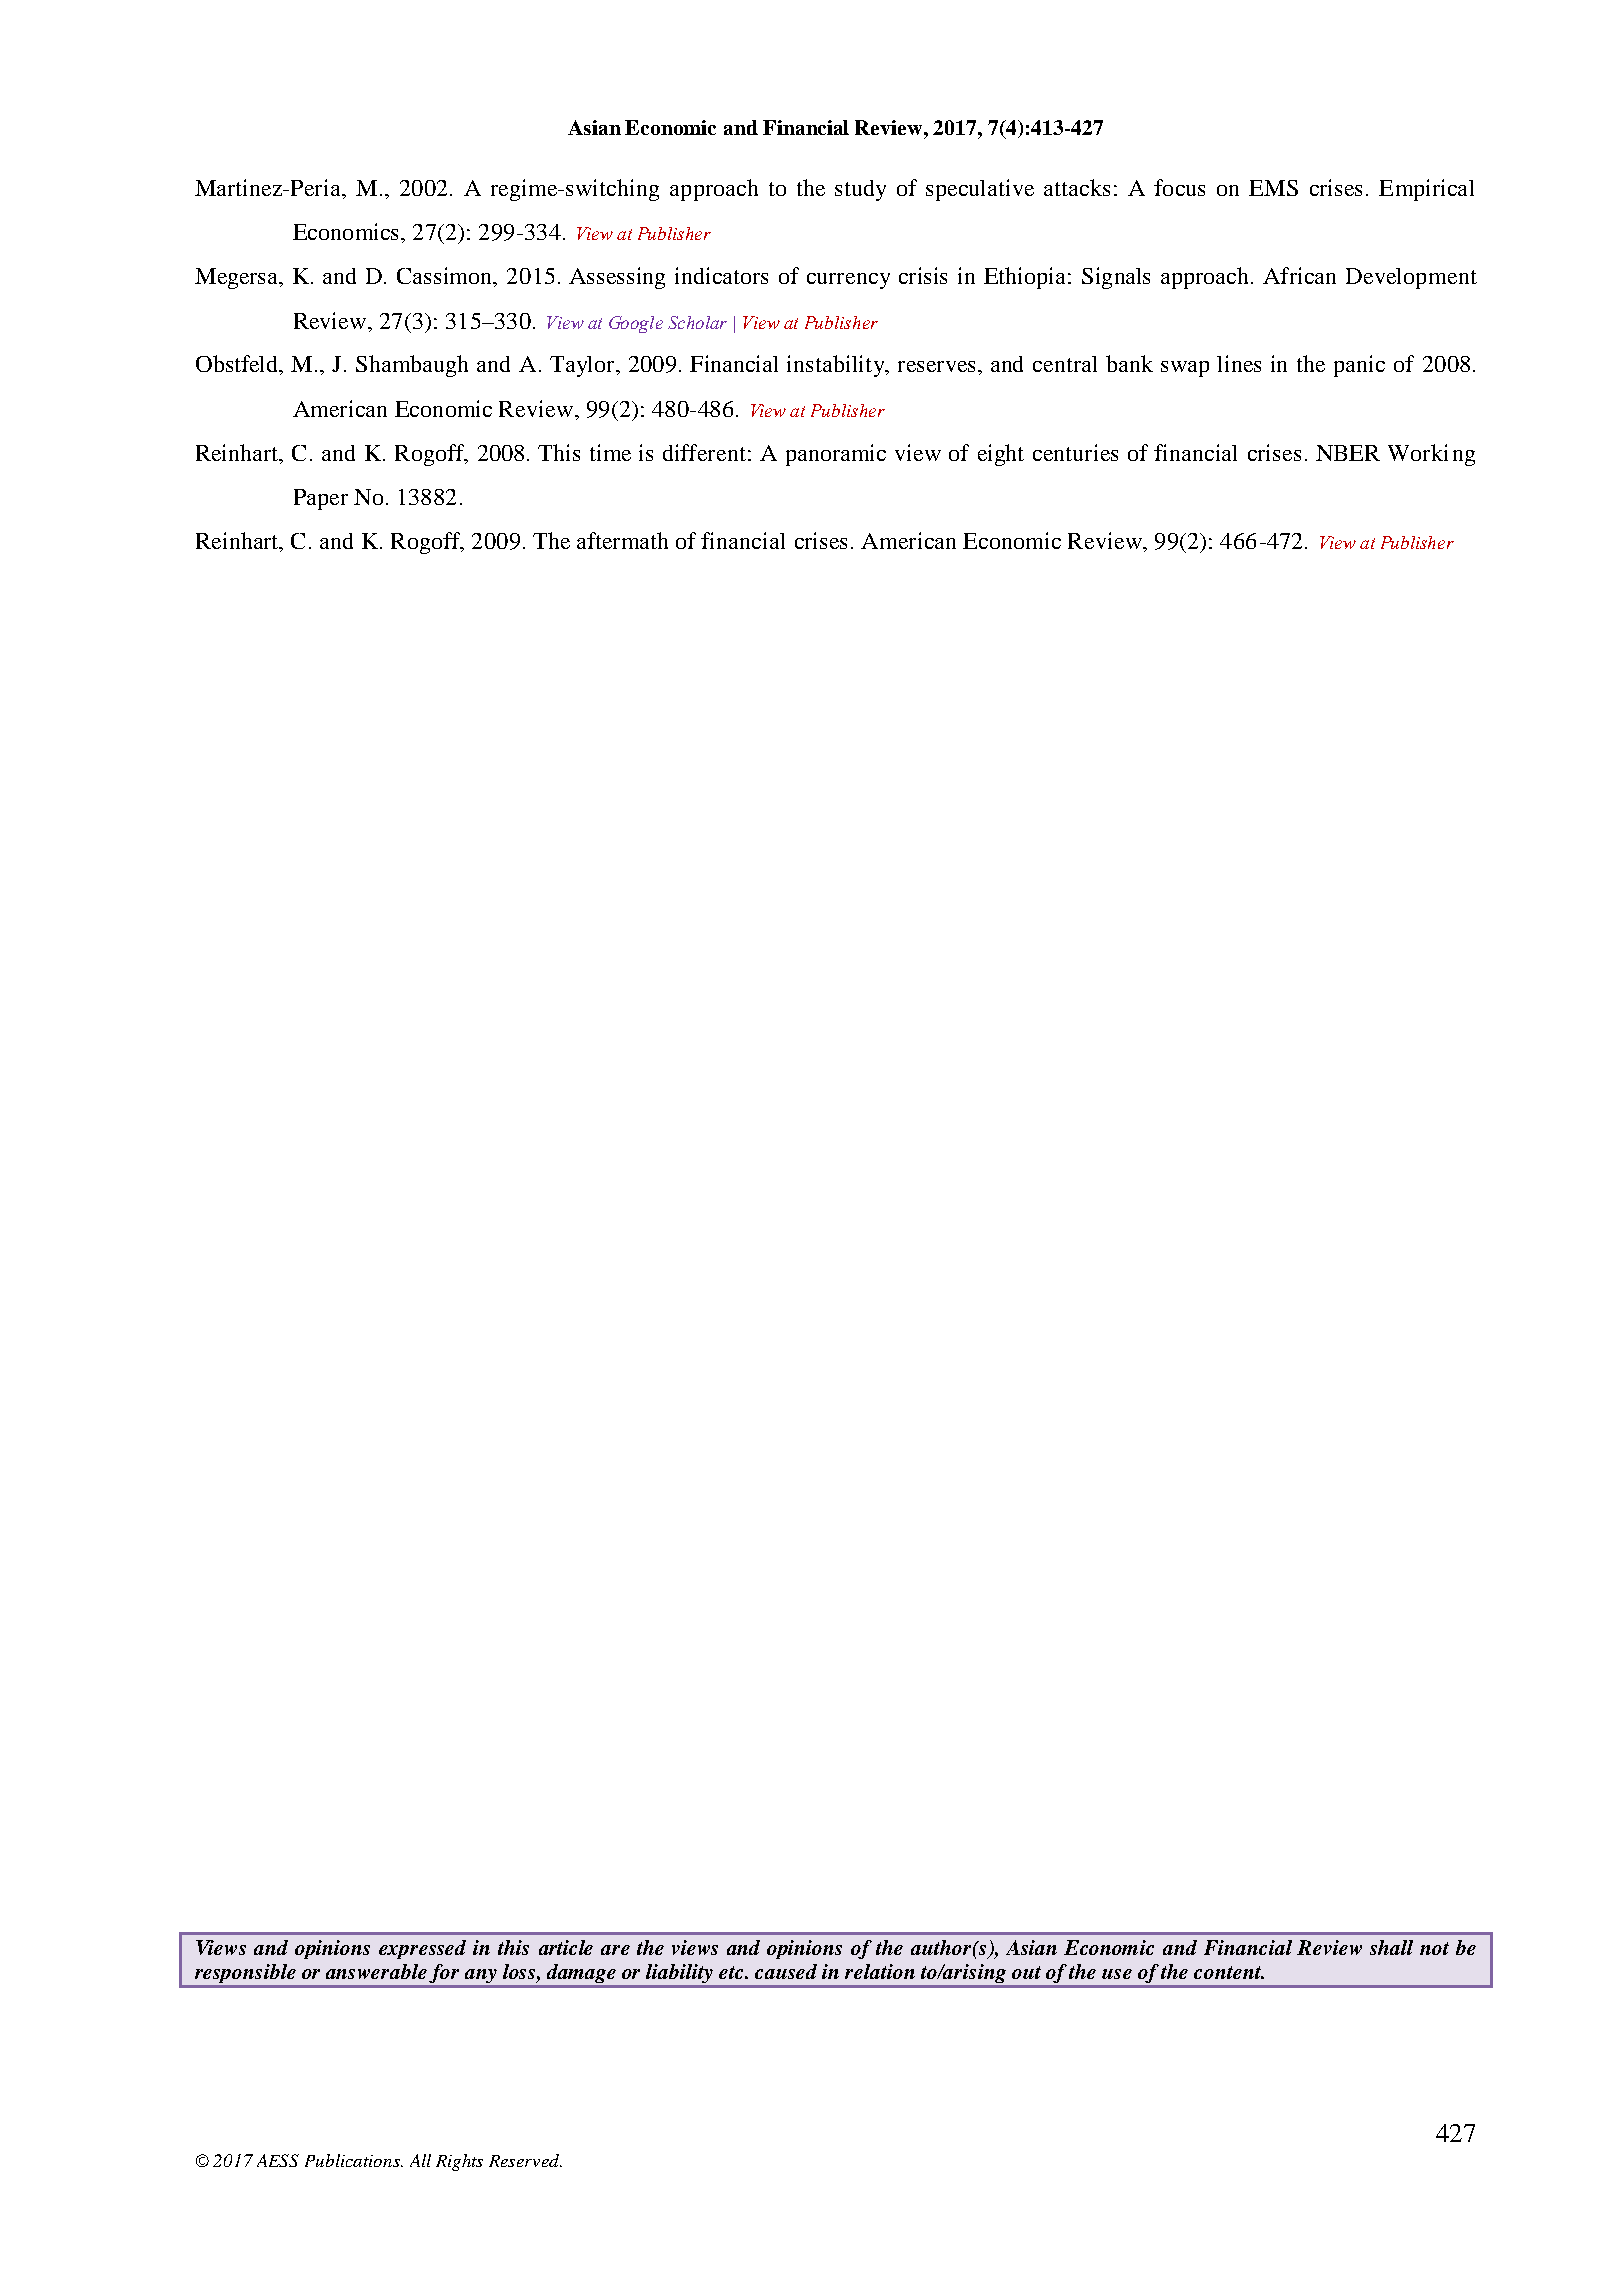 The height and width of the page is (2282, 1613). I want to click on aftermath, so click(622, 540).
